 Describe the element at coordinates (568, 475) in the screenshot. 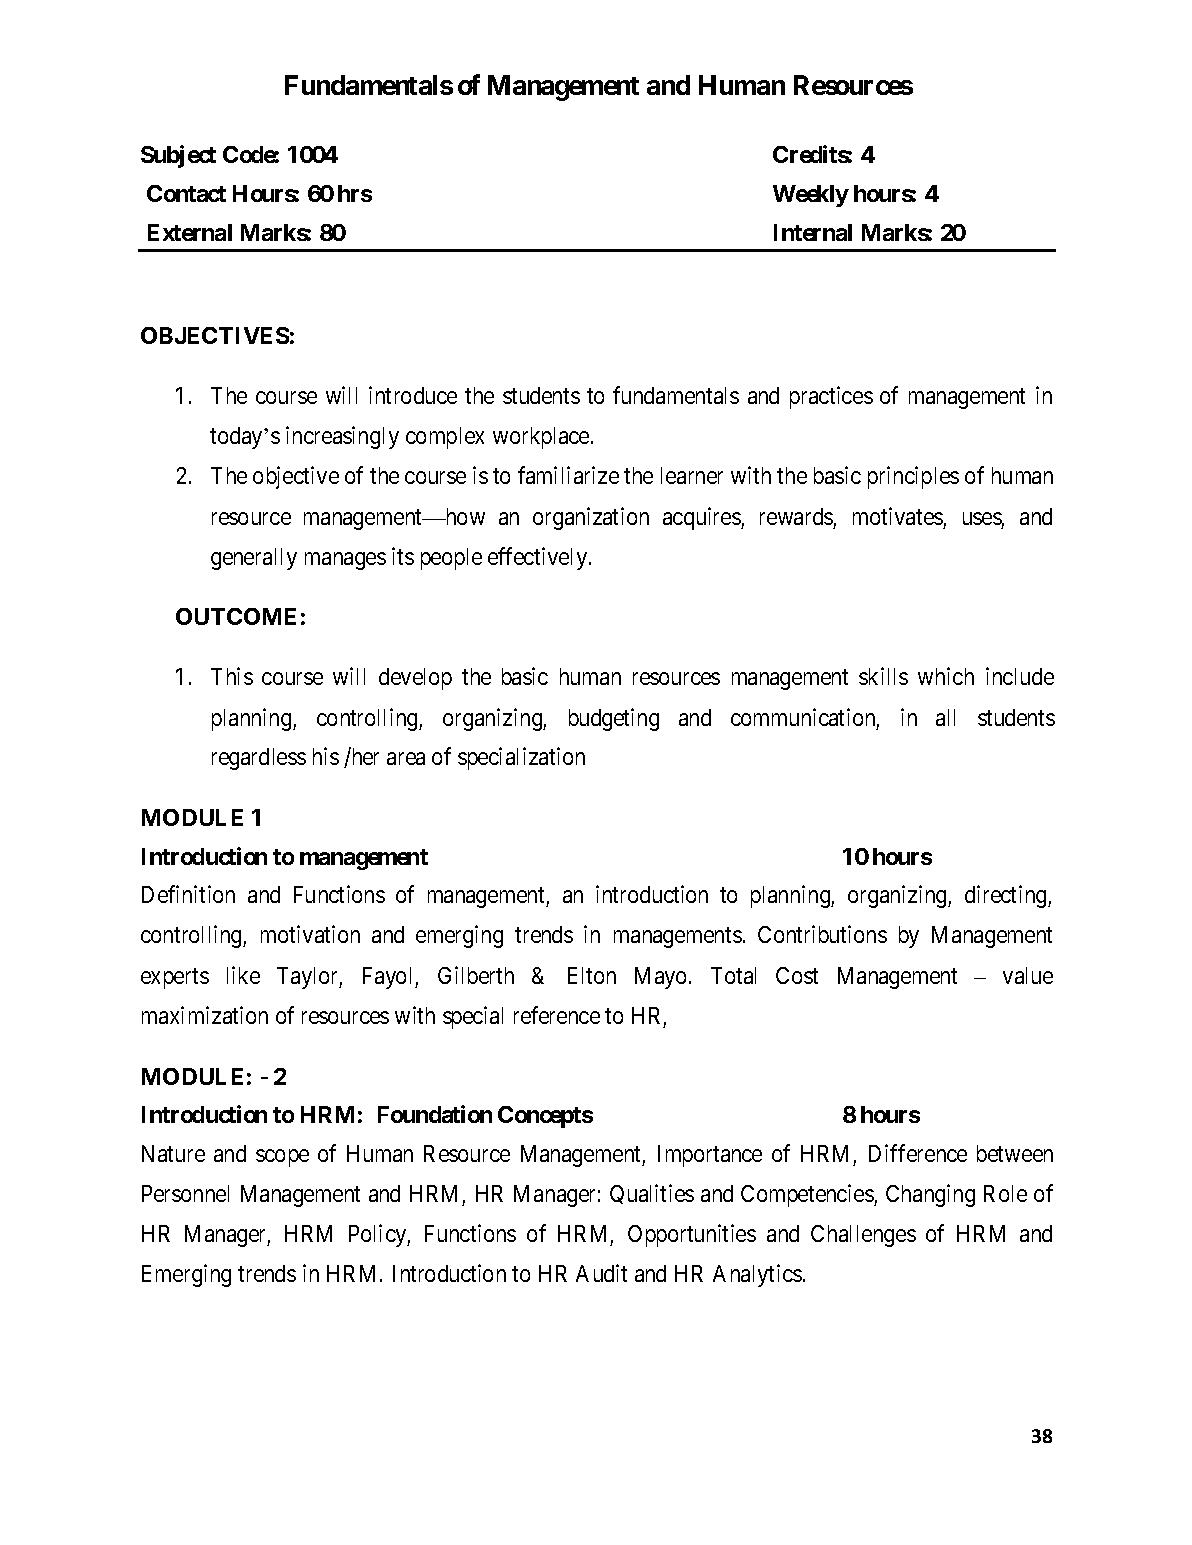

I see `familiarize` at that location.
